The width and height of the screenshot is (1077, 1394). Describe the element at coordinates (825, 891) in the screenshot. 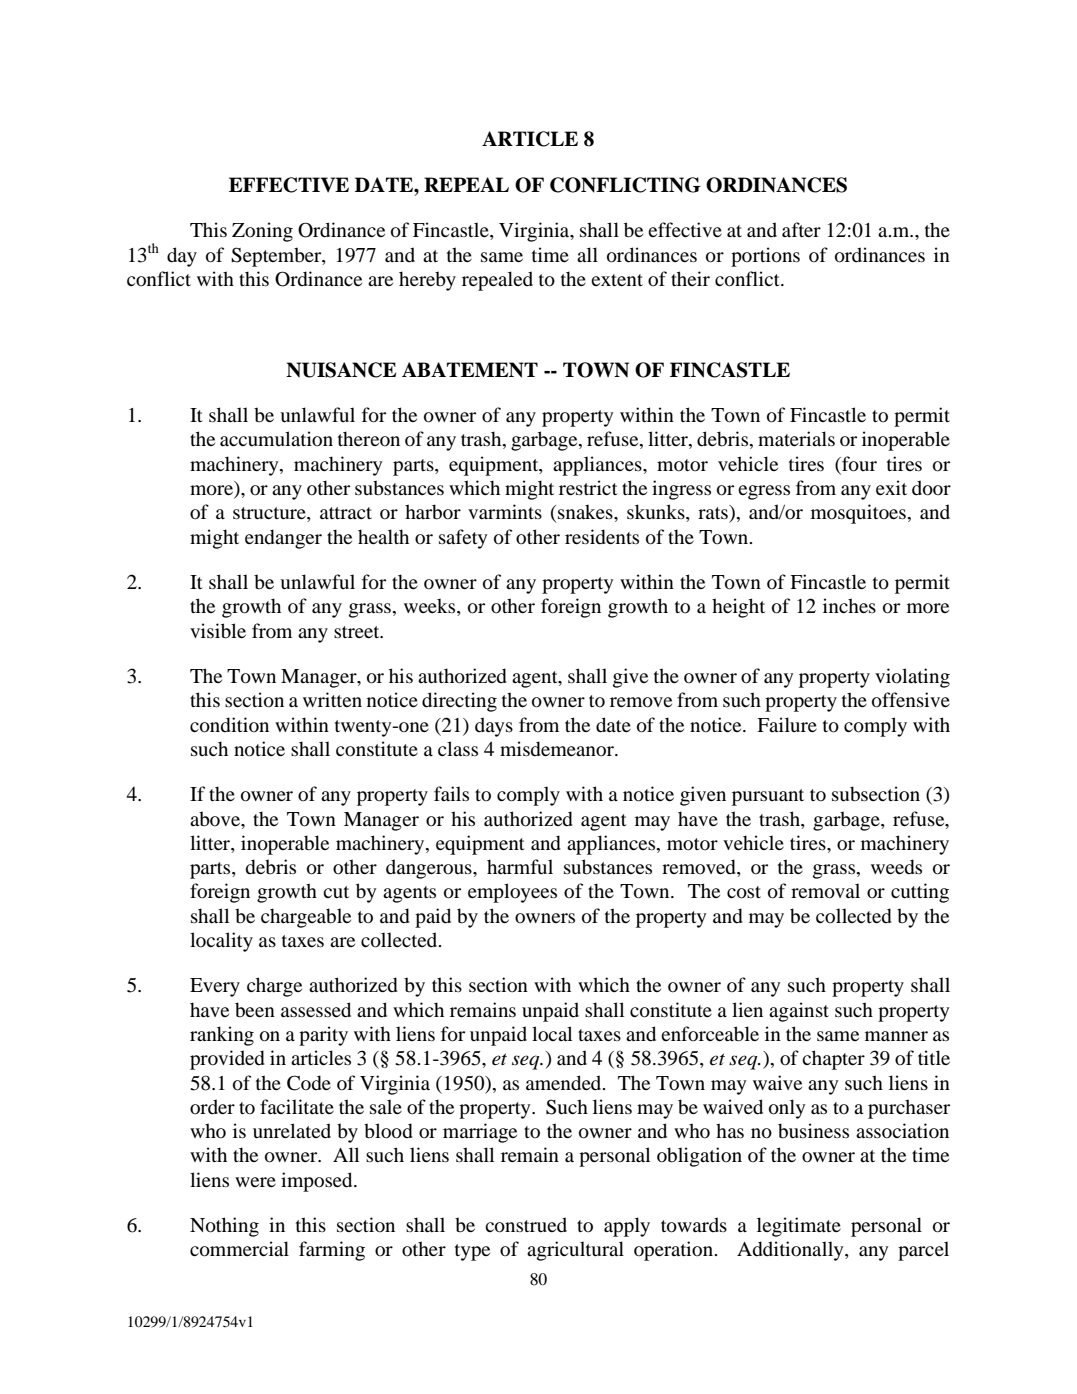

I see `removal` at that location.
